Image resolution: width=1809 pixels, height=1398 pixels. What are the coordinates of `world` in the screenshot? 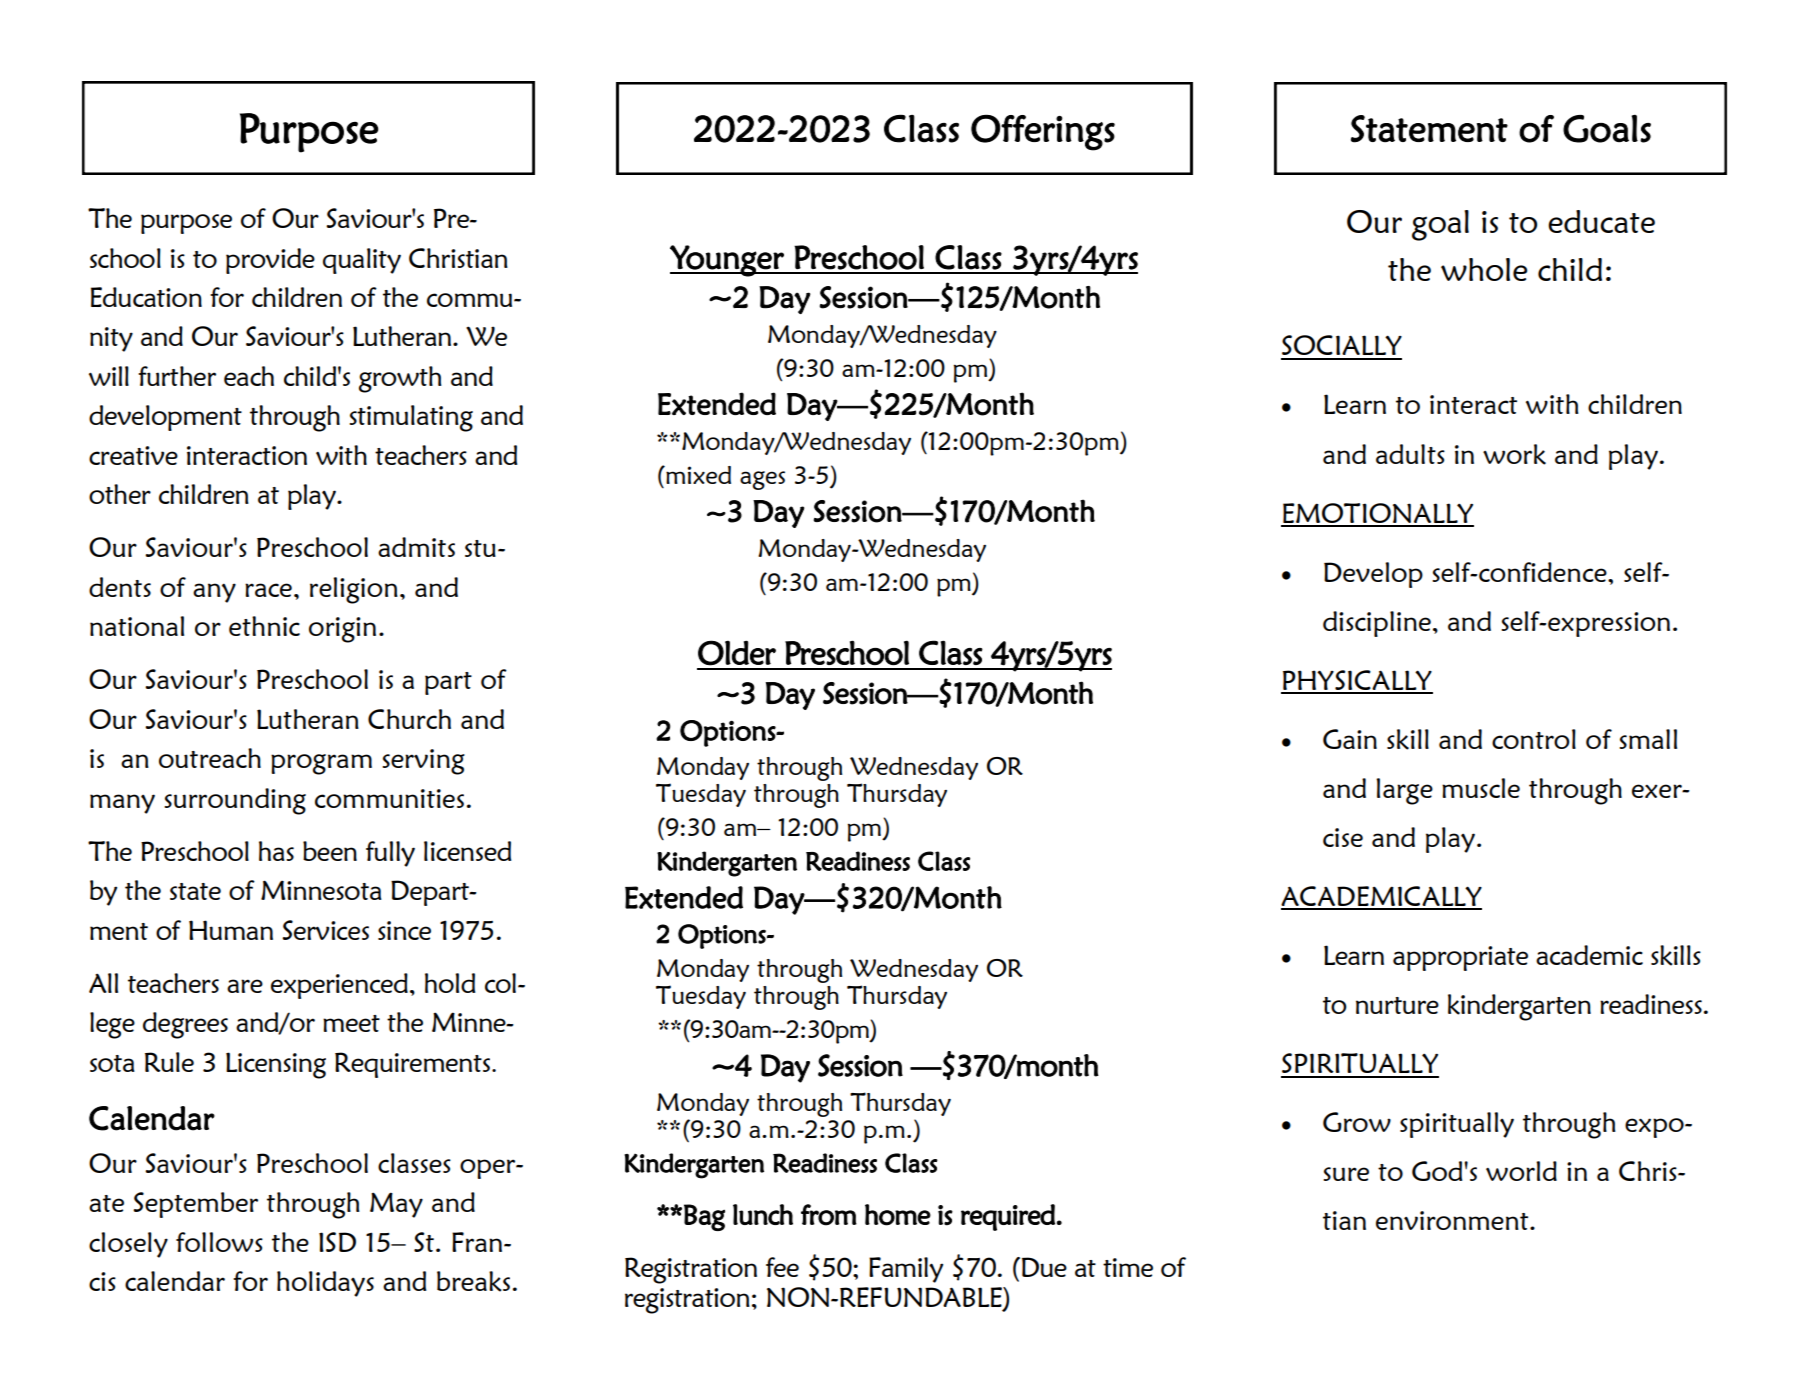 It's located at (1521, 1171).
